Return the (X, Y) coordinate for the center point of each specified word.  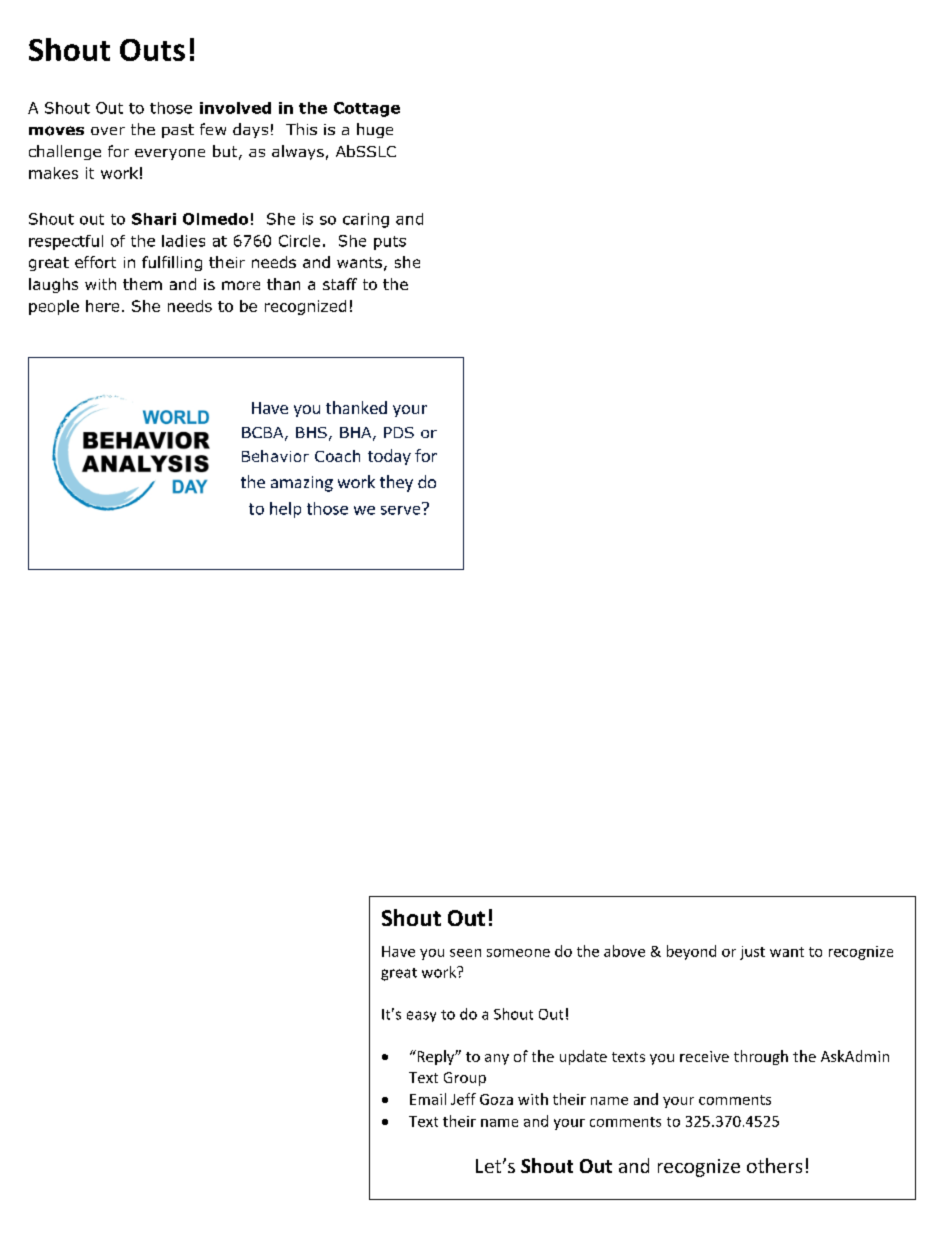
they (396, 483)
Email (428, 1099)
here (102, 306)
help (285, 510)
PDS (399, 432)
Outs (152, 50)
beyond (691, 952)
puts (390, 243)
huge (375, 130)
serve (402, 509)
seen (465, 953)
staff (340, 284)
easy (421, 1016)
